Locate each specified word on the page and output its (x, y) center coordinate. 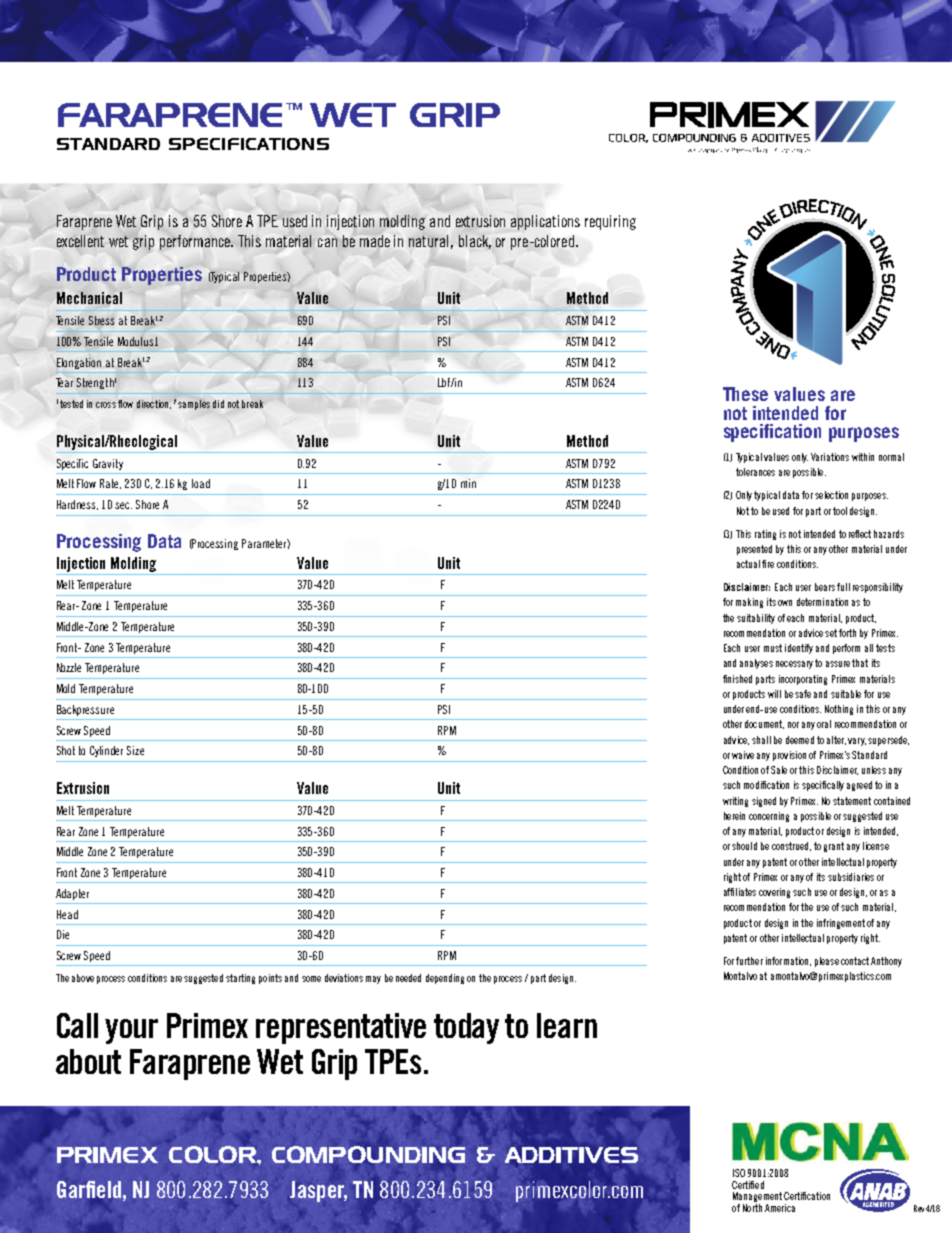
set (831, 633)
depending (445, 979)
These (745, 394)
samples (194, 405)
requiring (610, 222)
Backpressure (85, 710)
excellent (80, 241)
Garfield (89, 1189)
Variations (830, 457)
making (749, 603)
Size (135, 750)
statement (852, 801)
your (131, 1031)
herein (734, 816)
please (827, 962)
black (475, 242)
